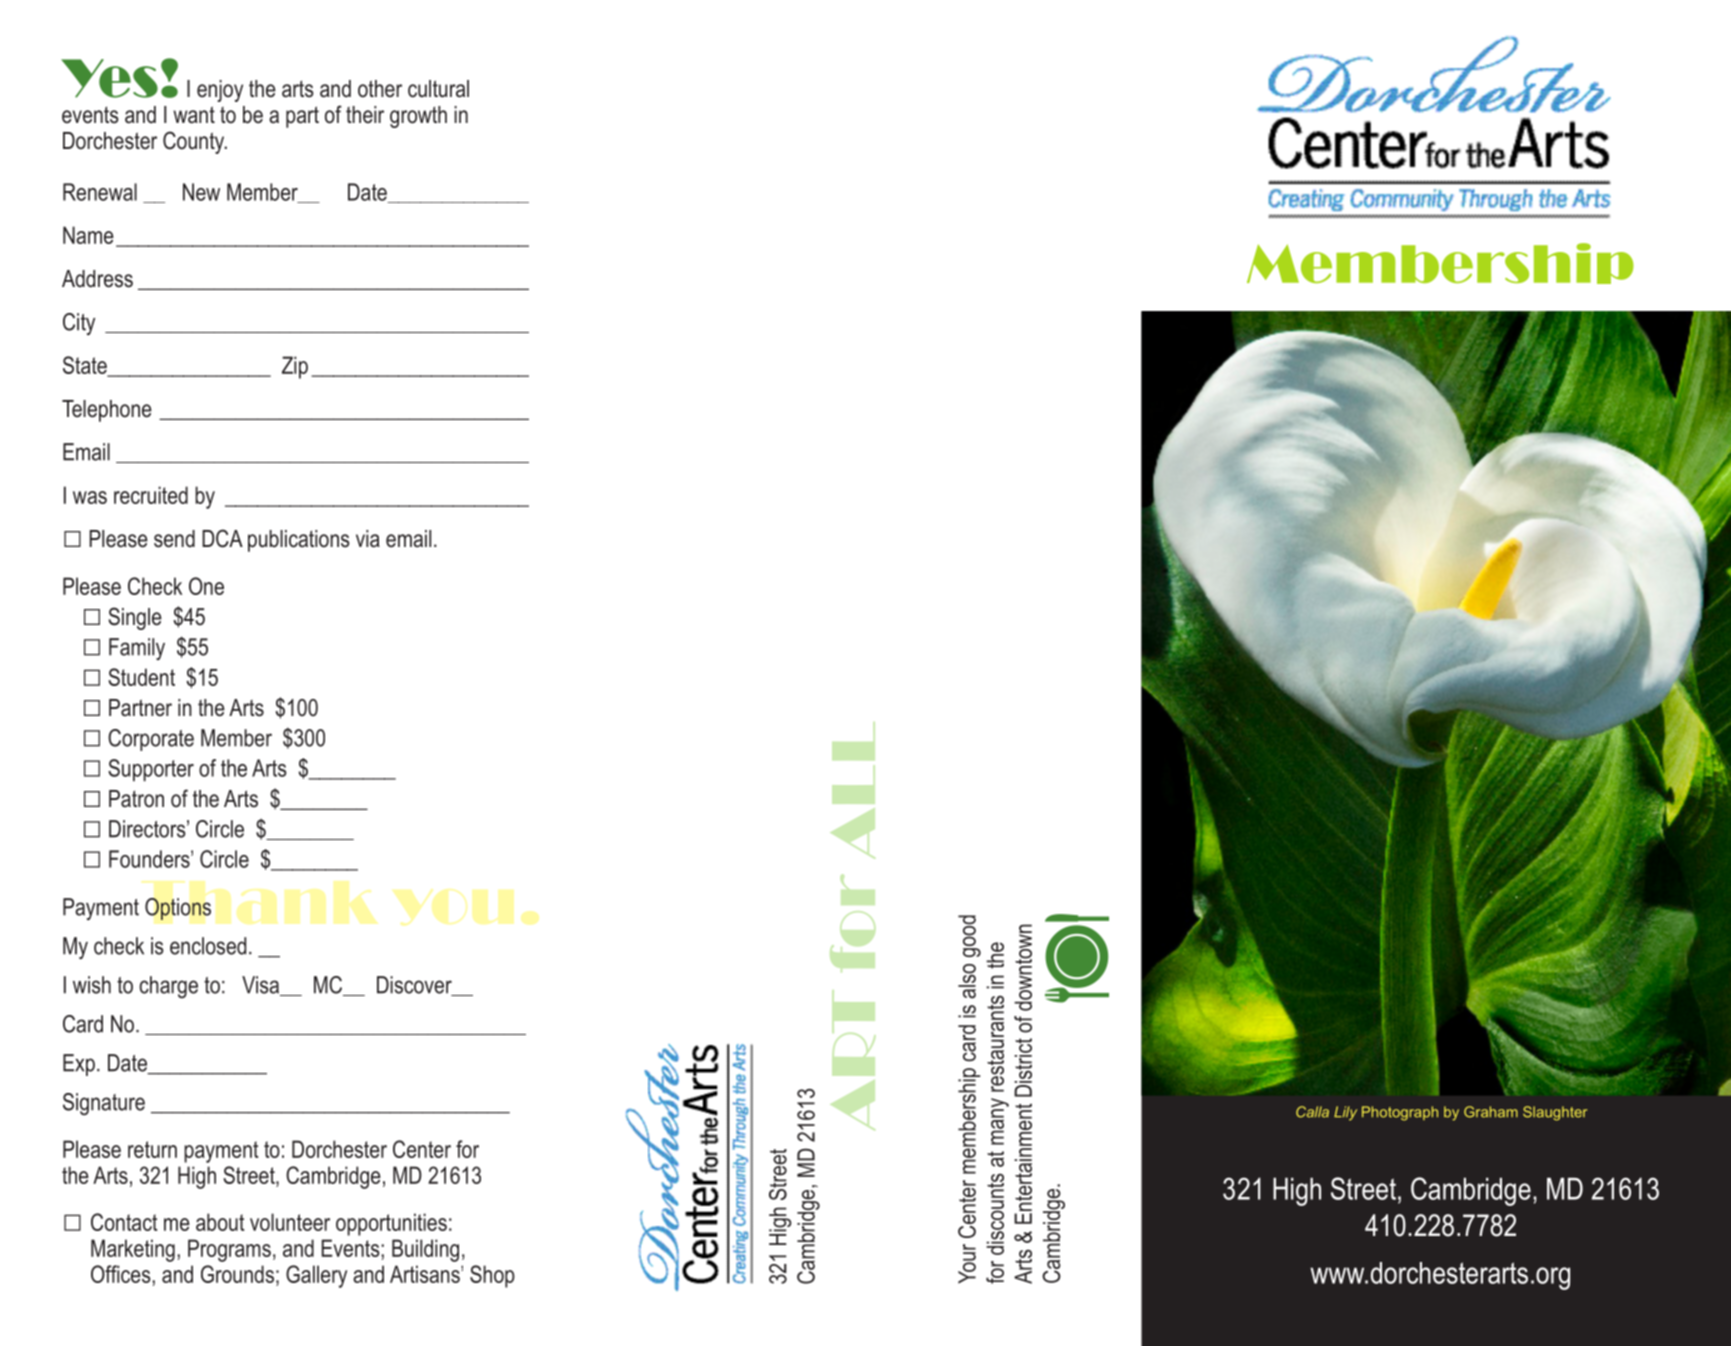 The image size is (1731, 1346). Describe the element at coordinates (194, 115) in the page. I see `want` at that location.
